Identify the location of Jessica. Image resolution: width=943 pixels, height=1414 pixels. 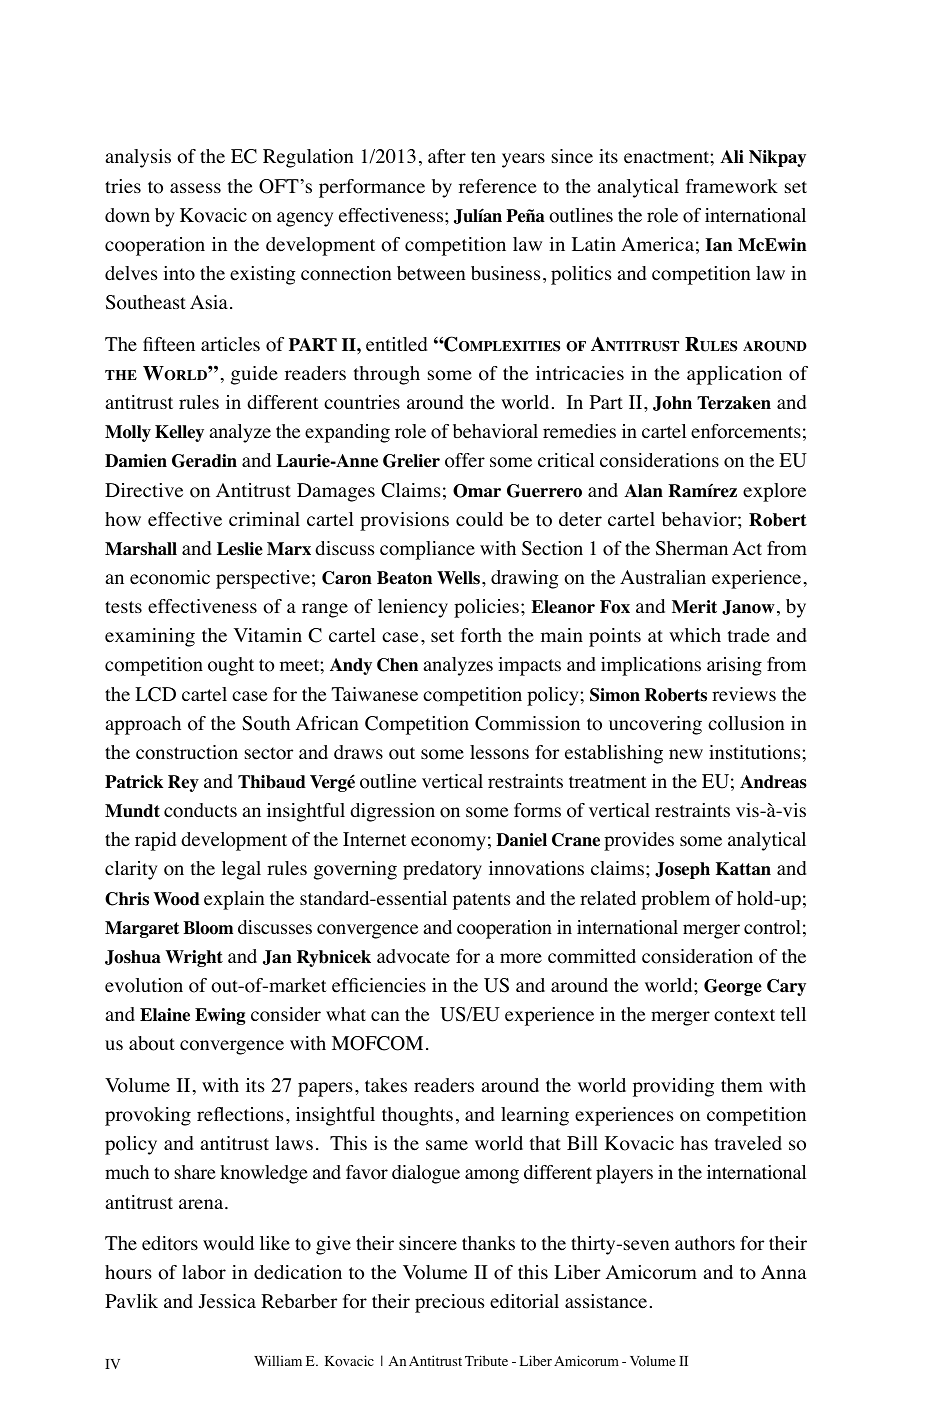
(227, 1301).
